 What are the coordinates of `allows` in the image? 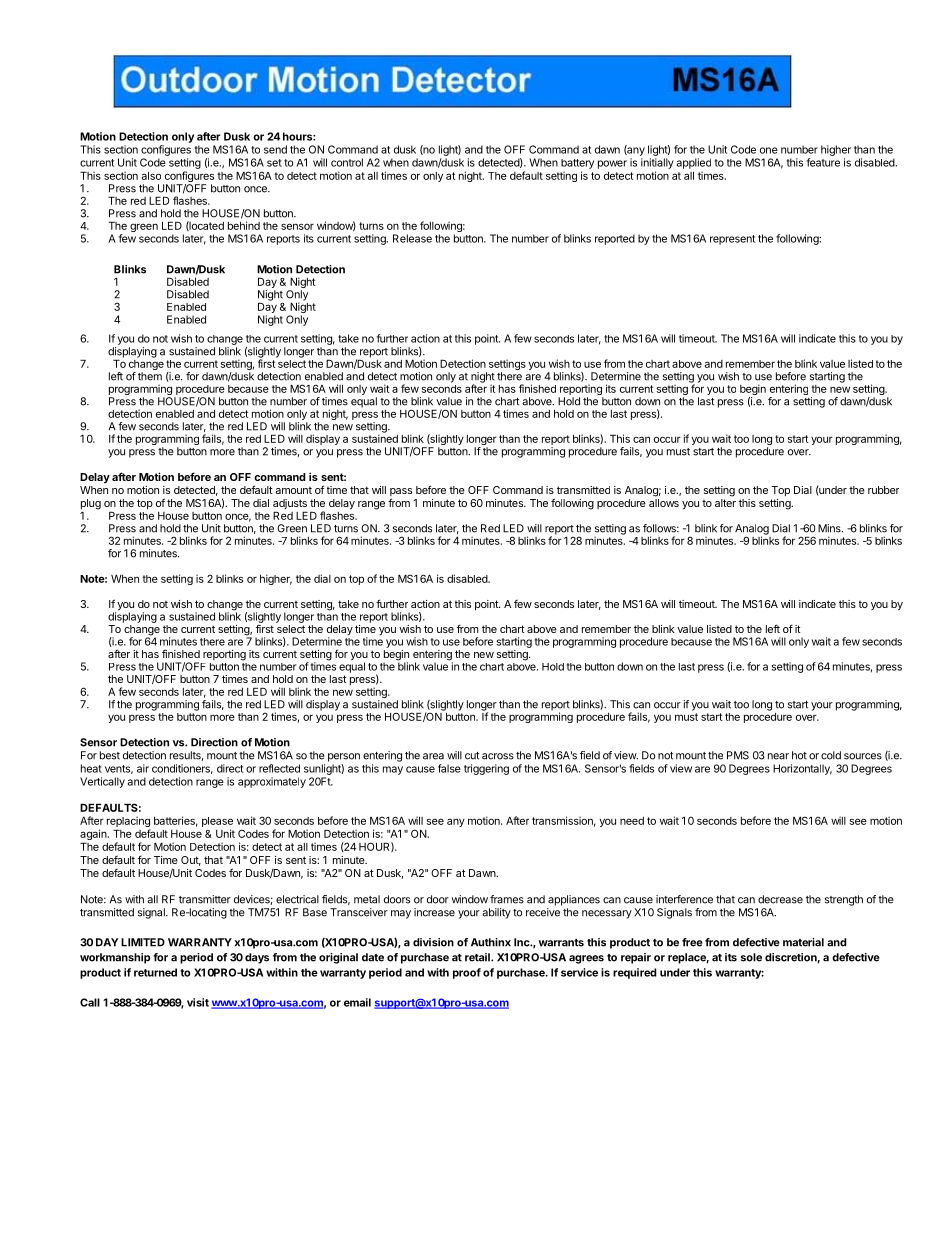 It's located at (664, 503).
